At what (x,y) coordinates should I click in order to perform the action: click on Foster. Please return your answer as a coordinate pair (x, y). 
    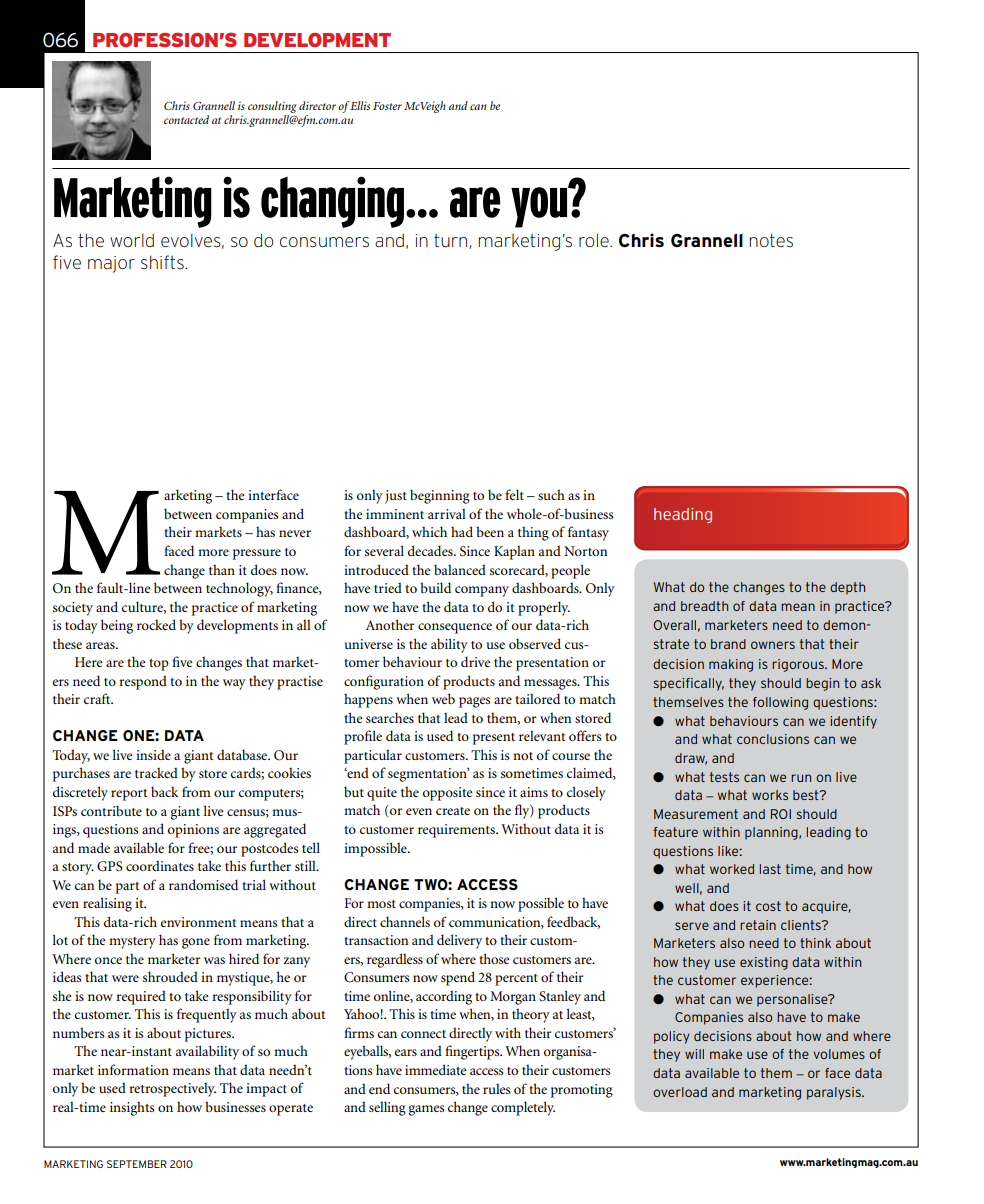
    Looking at the image, I should click on (387, 106).
